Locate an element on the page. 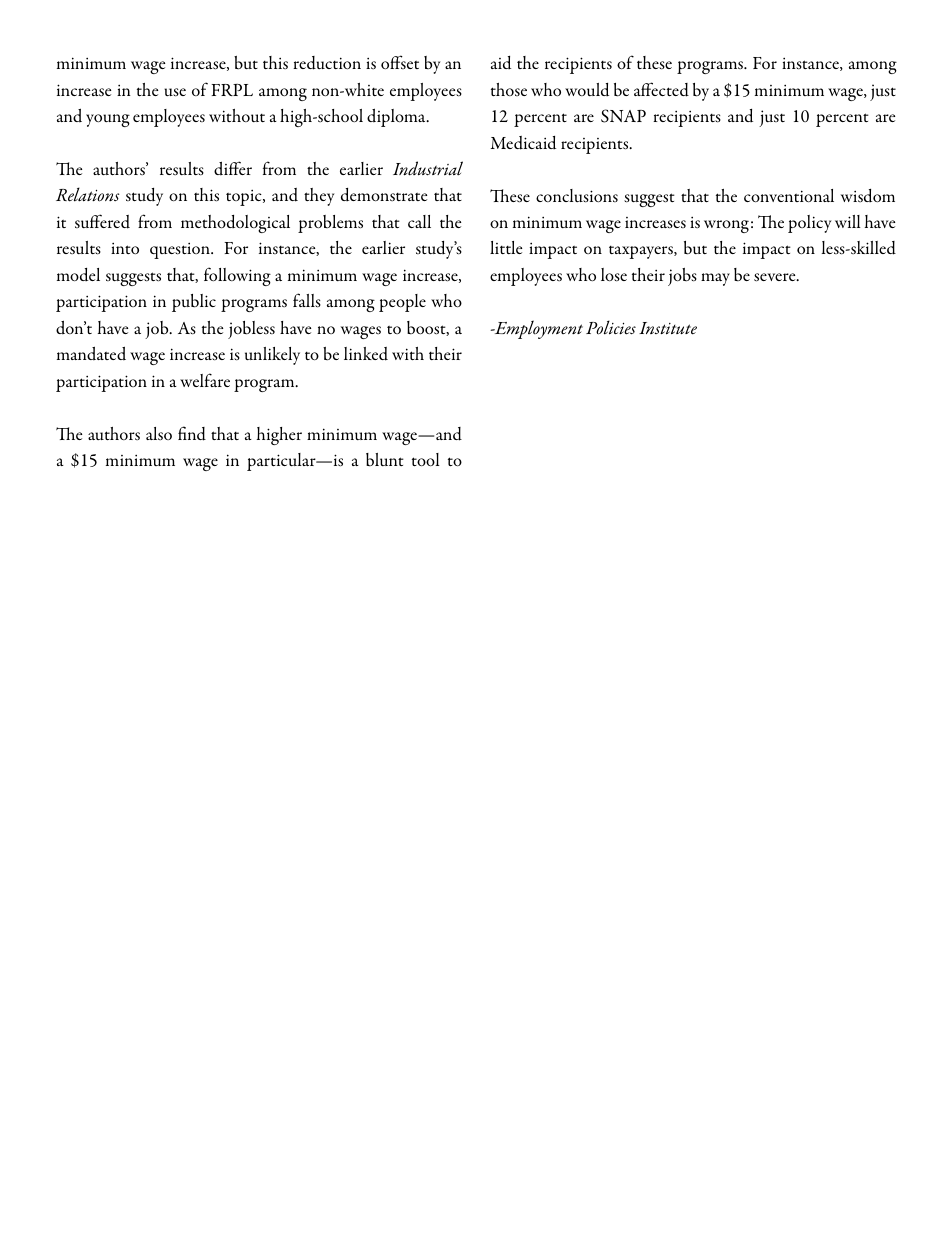 This page has height=1233, width=952. jobs is located at coordinates (682, 277).
